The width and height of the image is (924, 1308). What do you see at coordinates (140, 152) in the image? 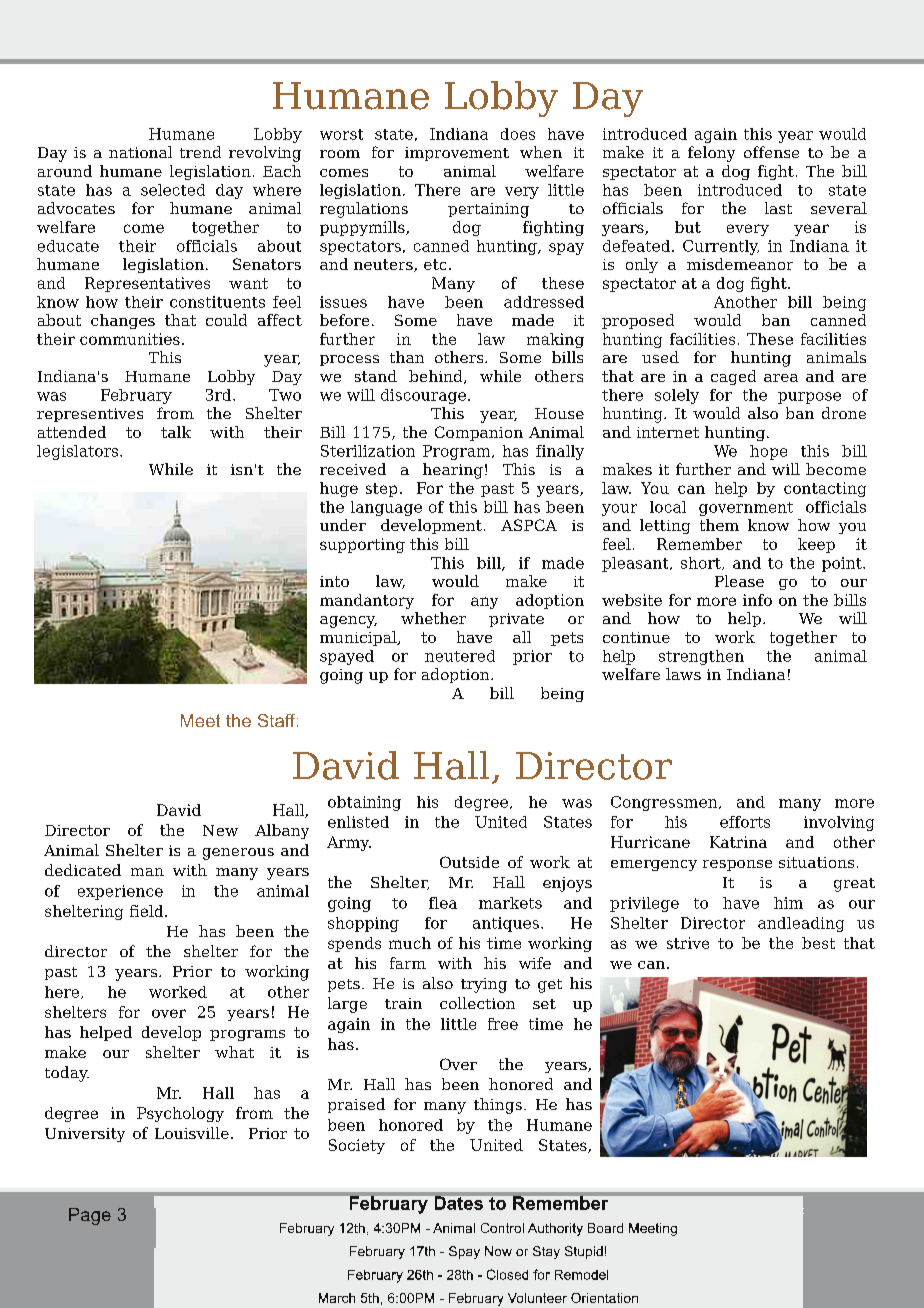
I see `national` at bounding box center [140, 152].
